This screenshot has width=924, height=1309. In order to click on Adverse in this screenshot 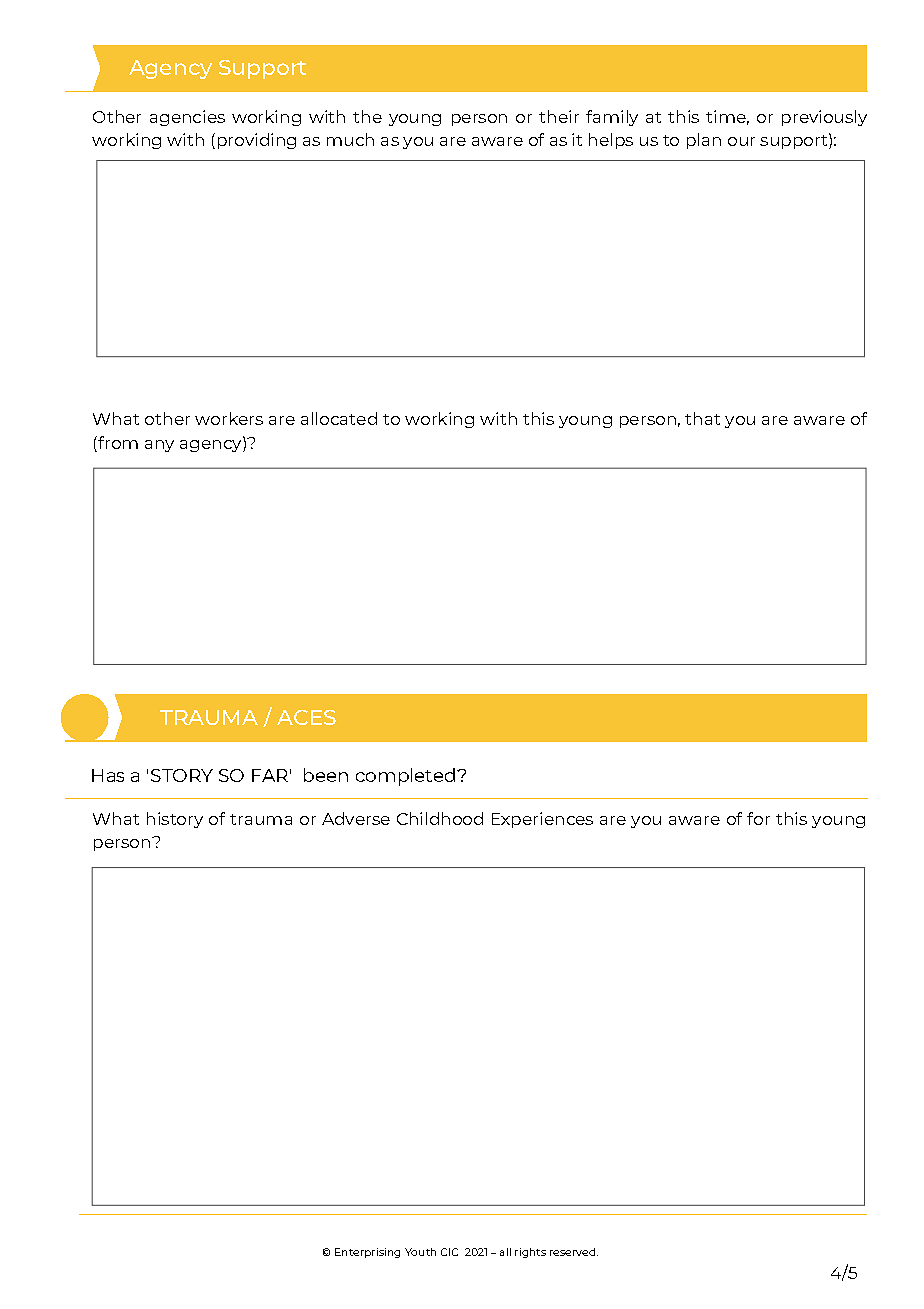, I will do `click(356, 818)`.
